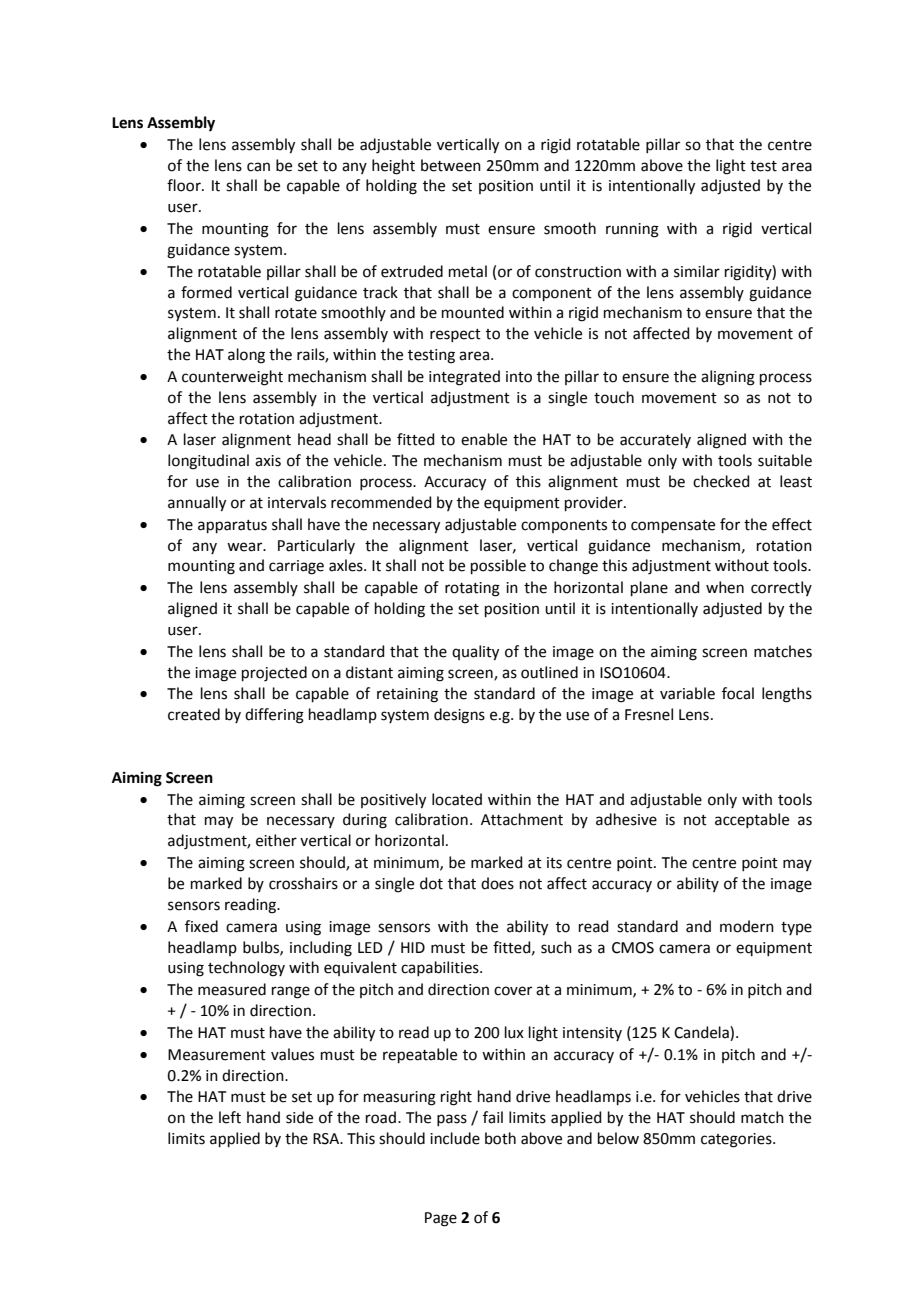 This image has width=924, height=1308. What do you see at coordinates (185, 185) in the image?
I see `floor` at bounding box center [185, 185].
